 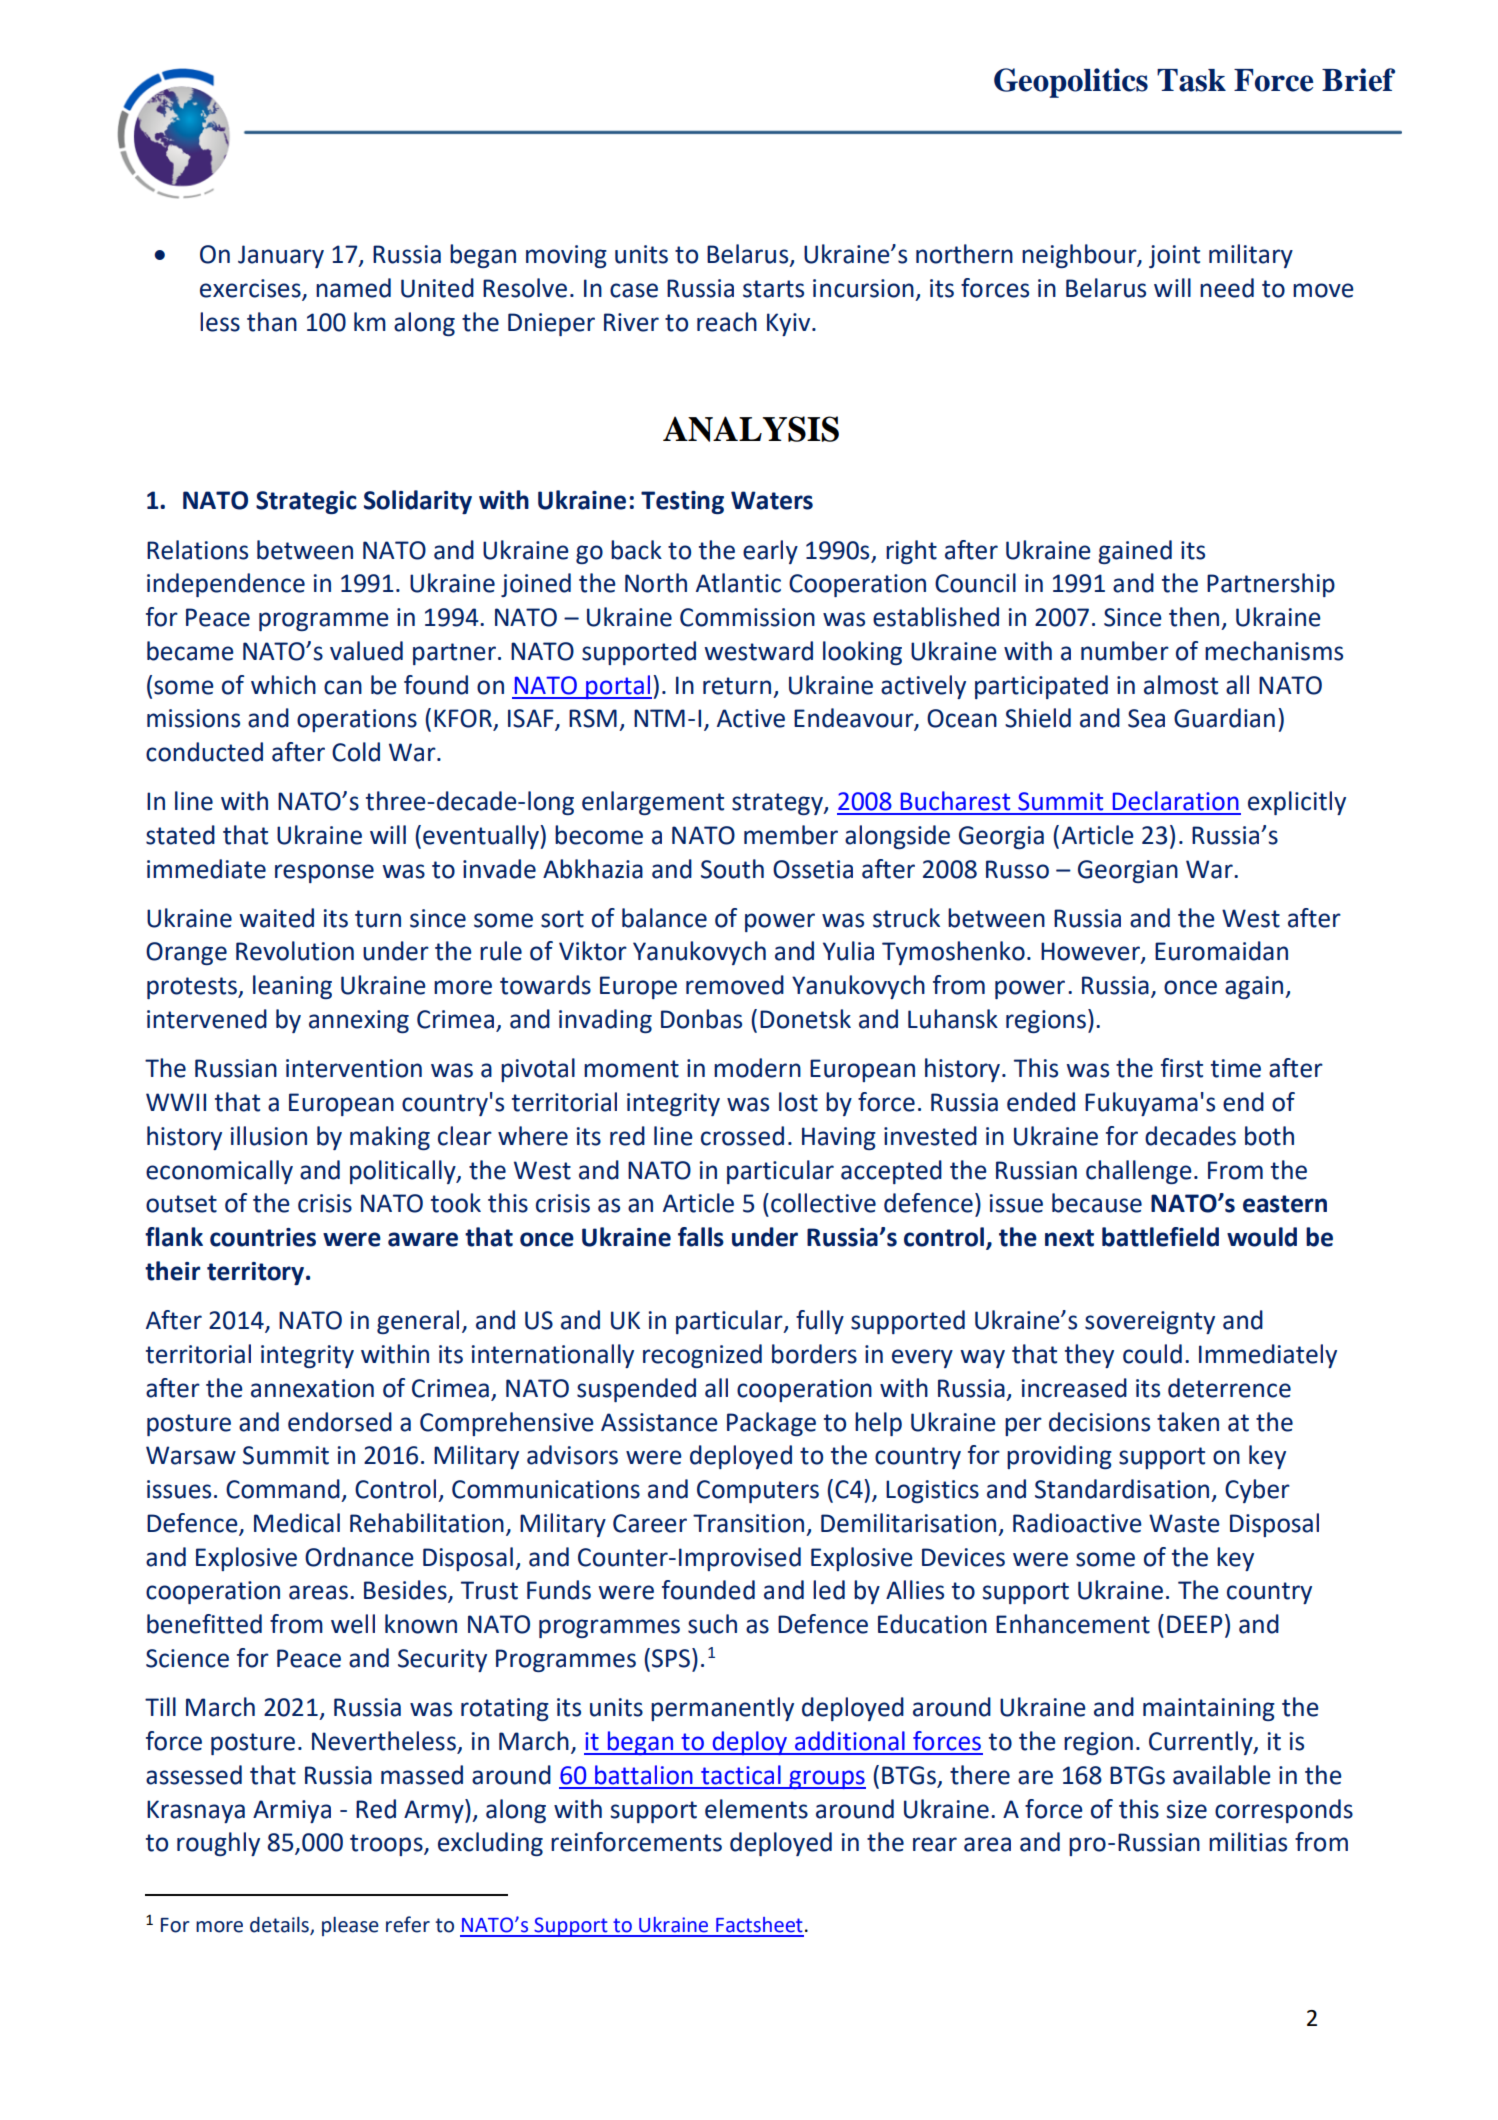 What do you see at coordinates (292, 987) in the screenshot?
I see `leaning` at bounding box center [292, 987].
